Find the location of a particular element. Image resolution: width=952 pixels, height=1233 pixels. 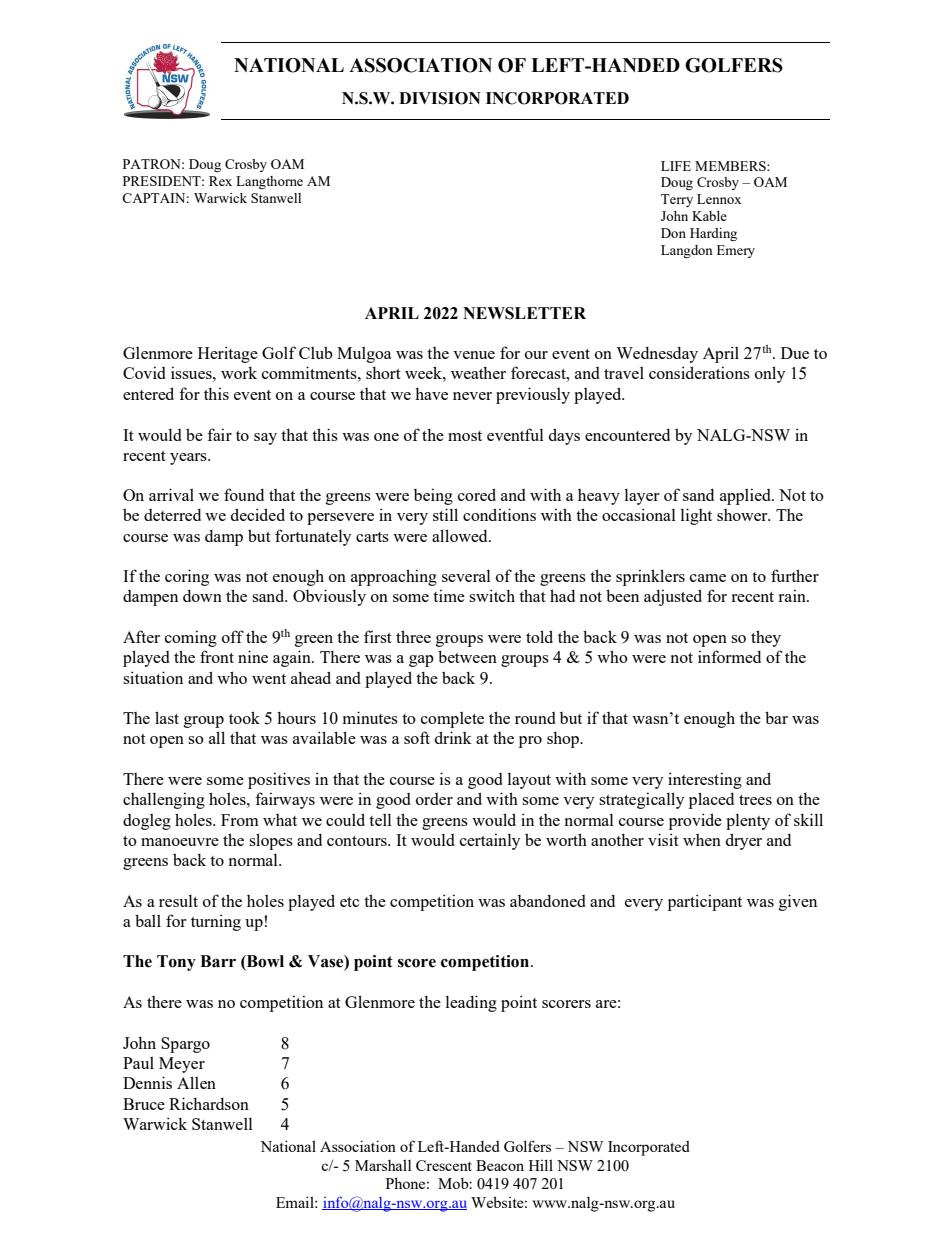

Crescent is located at coordinates (444, 1165).
